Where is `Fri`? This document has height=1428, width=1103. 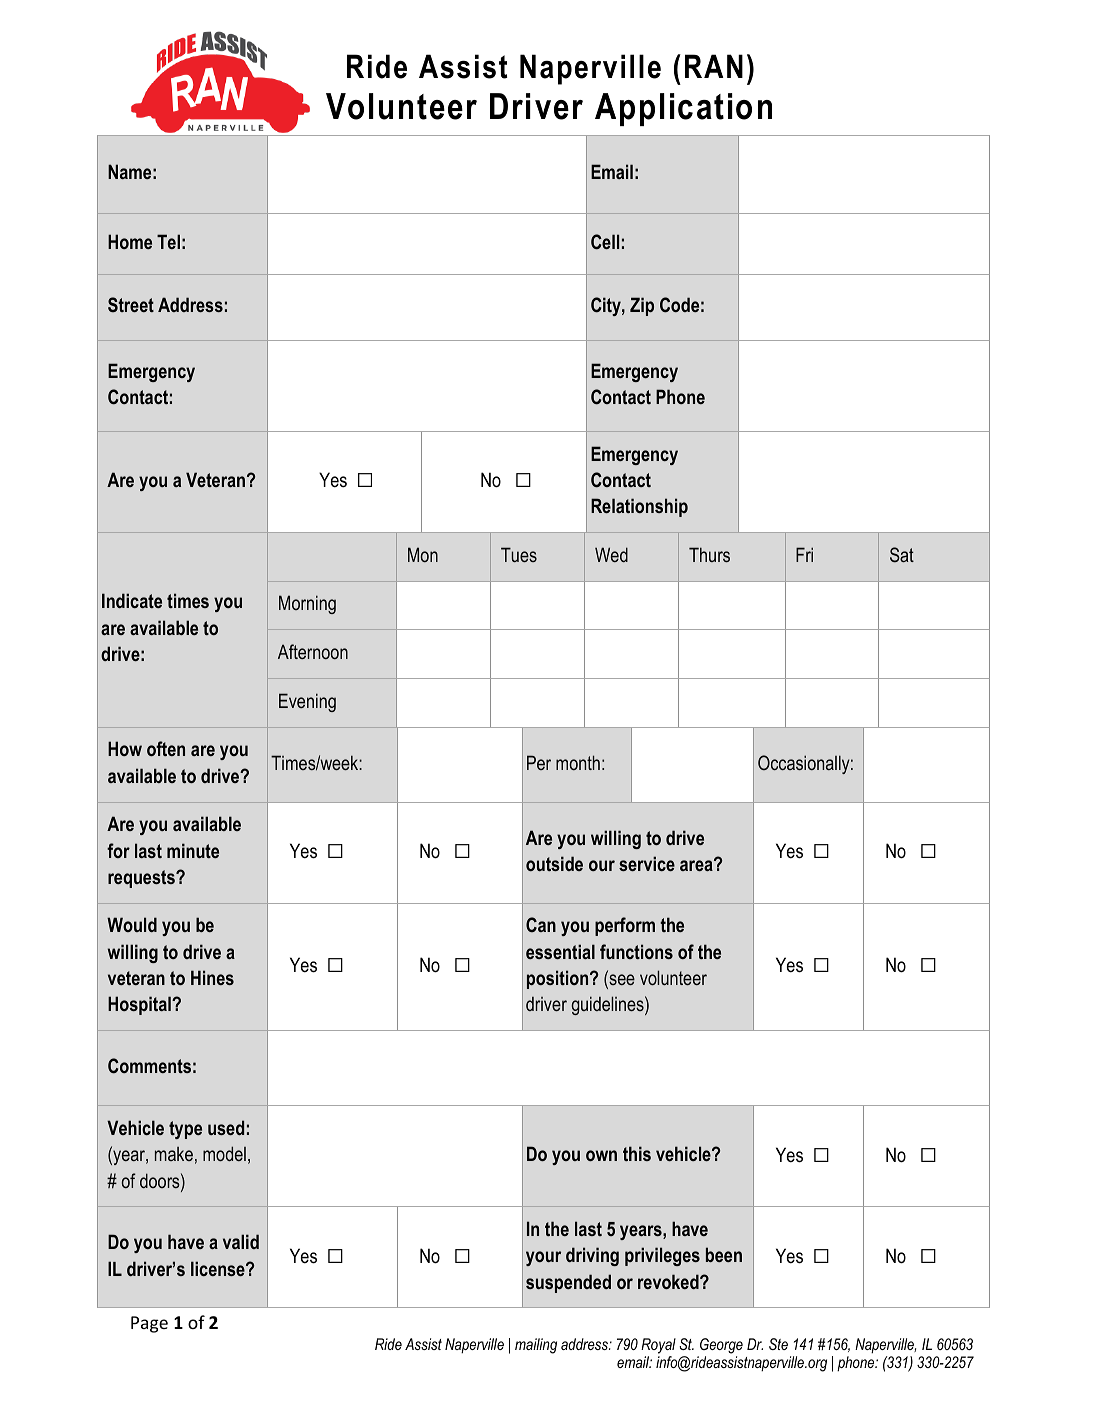
Fri is located at coordinates (804, 554).
